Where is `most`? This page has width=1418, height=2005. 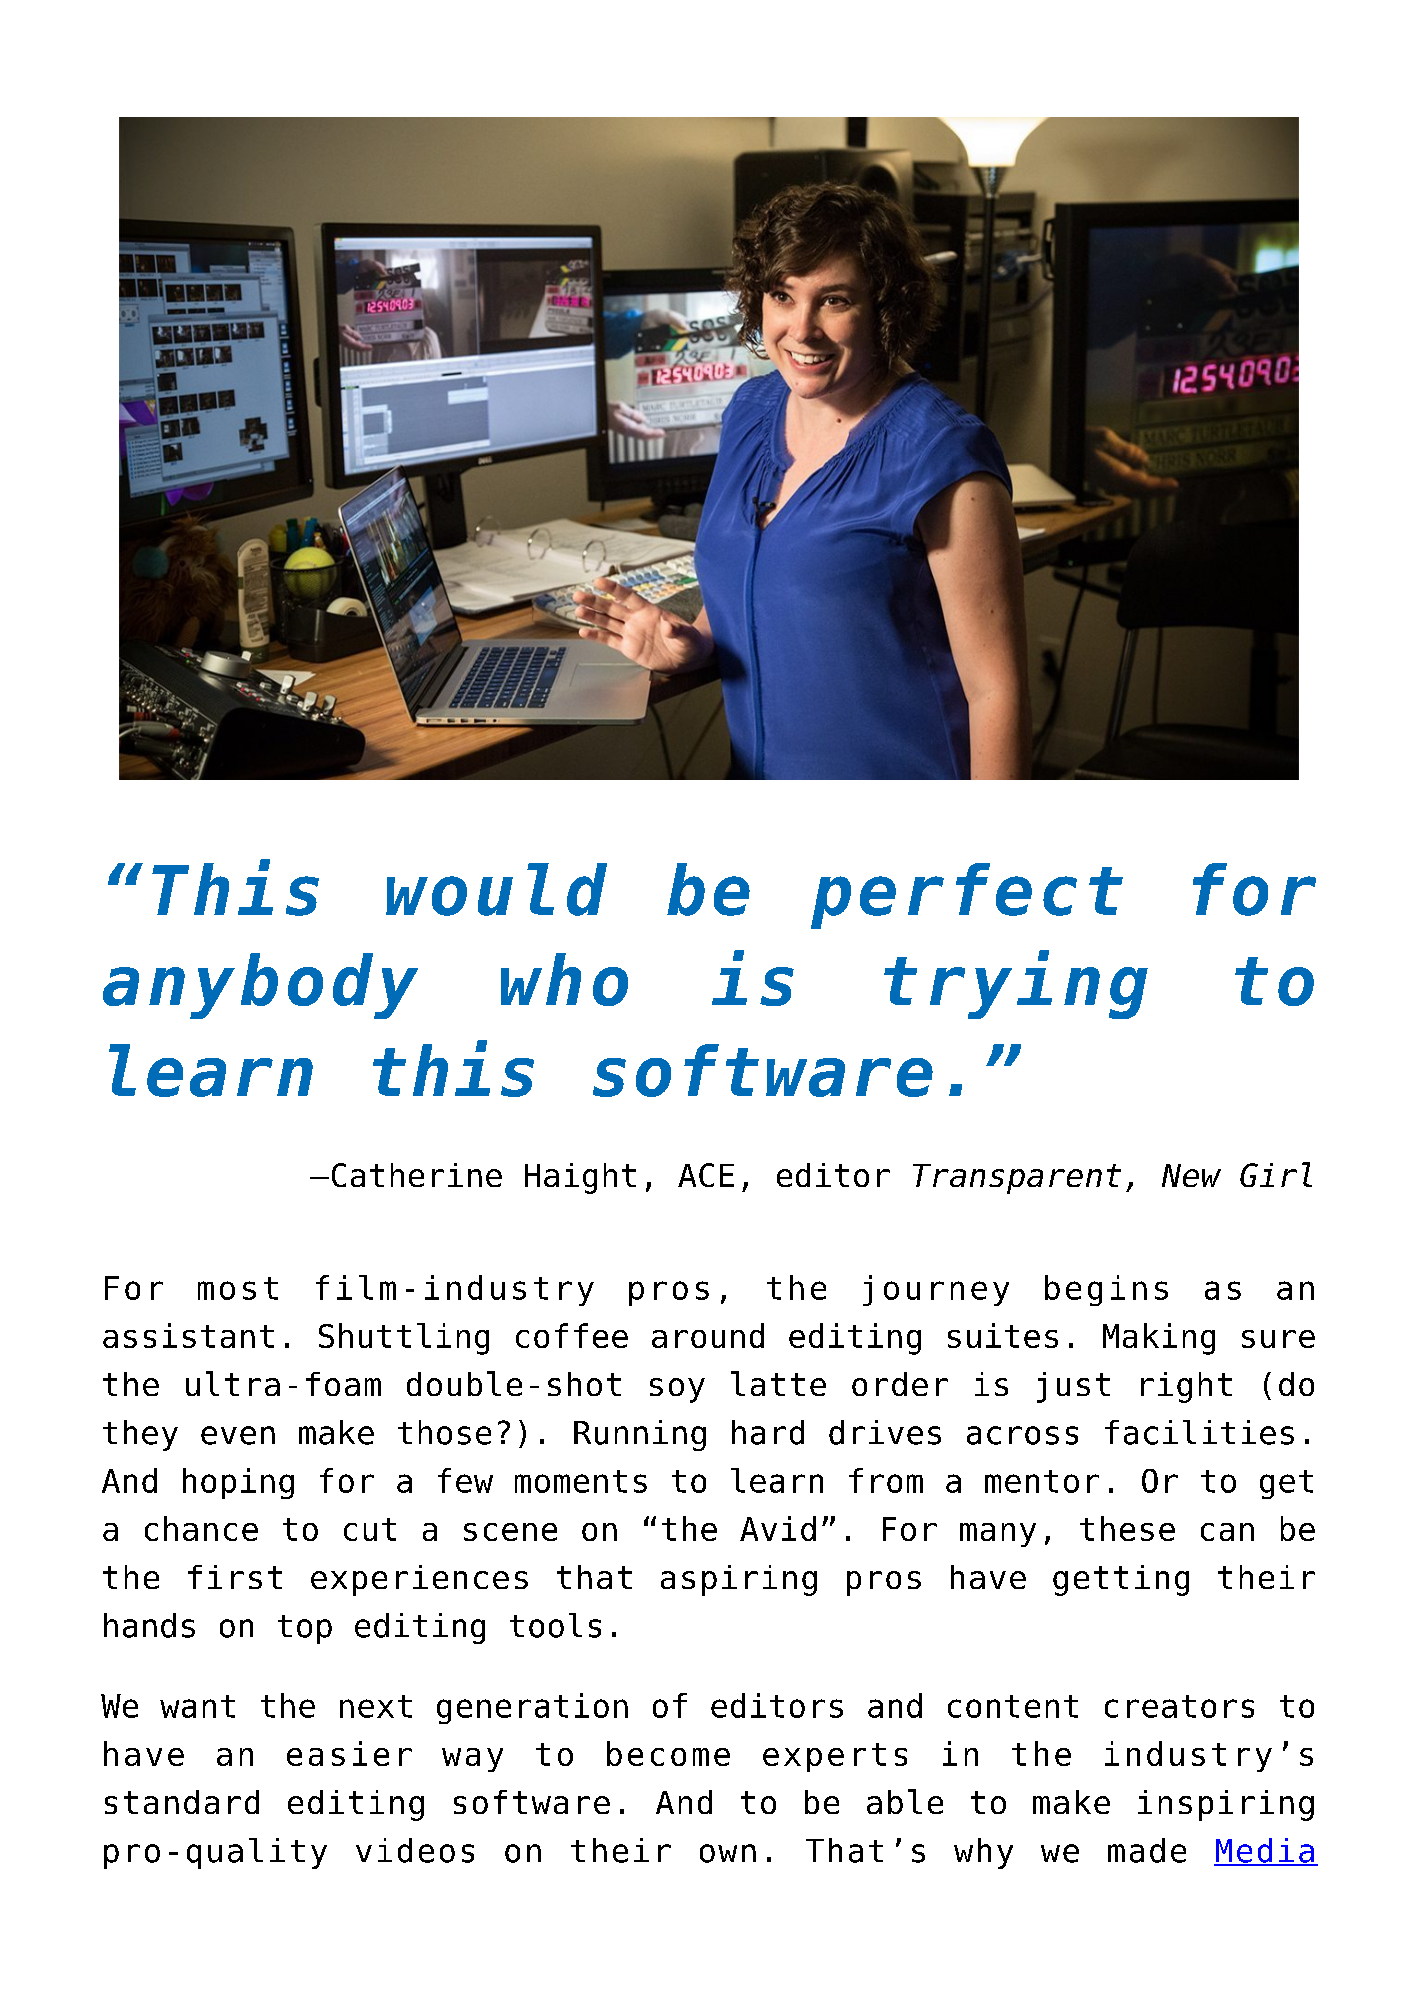 most is located at coordinates (238, 1288).
